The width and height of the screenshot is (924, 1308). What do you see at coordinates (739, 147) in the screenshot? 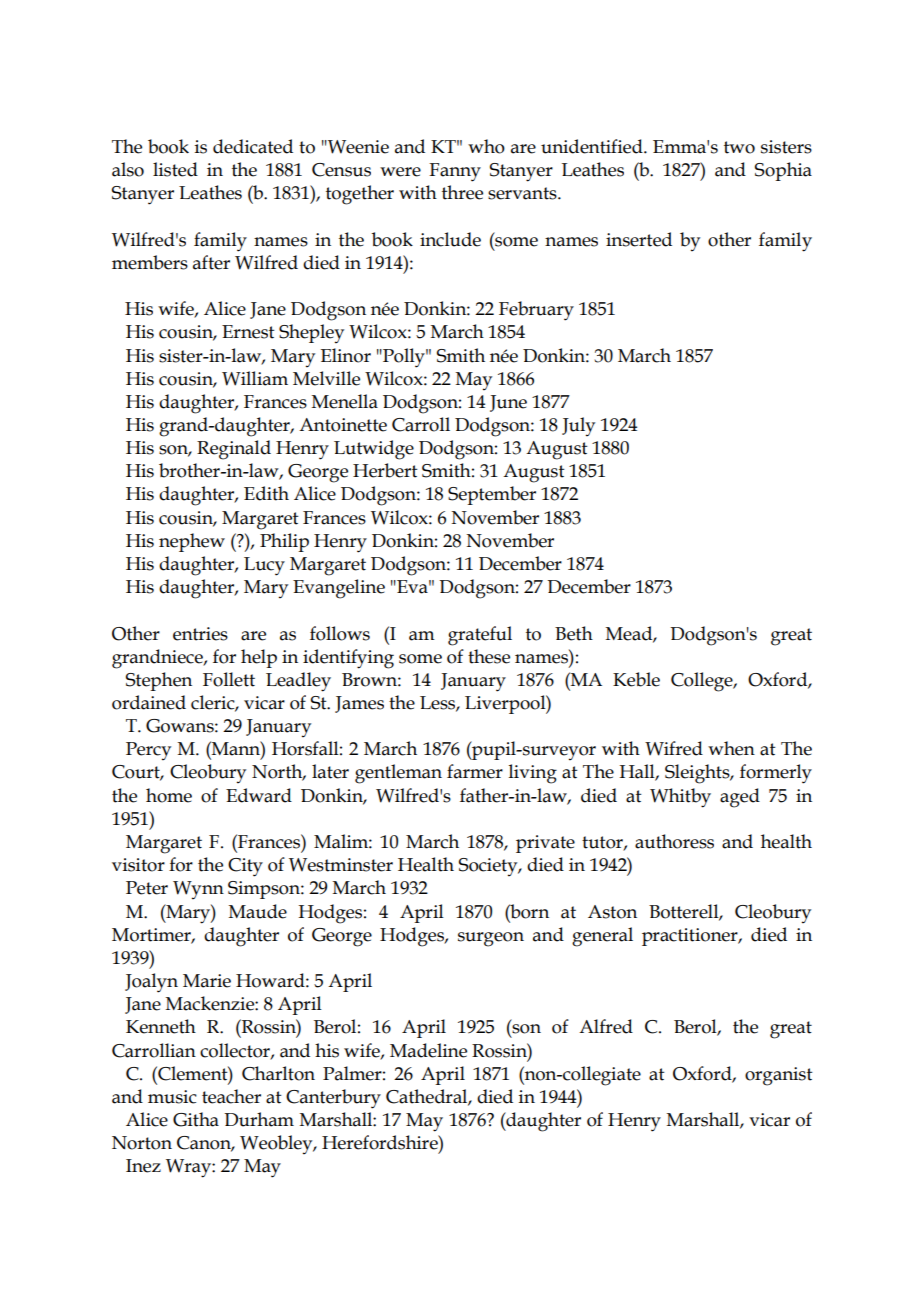
I see `two` at bounding box center [739, 147].
